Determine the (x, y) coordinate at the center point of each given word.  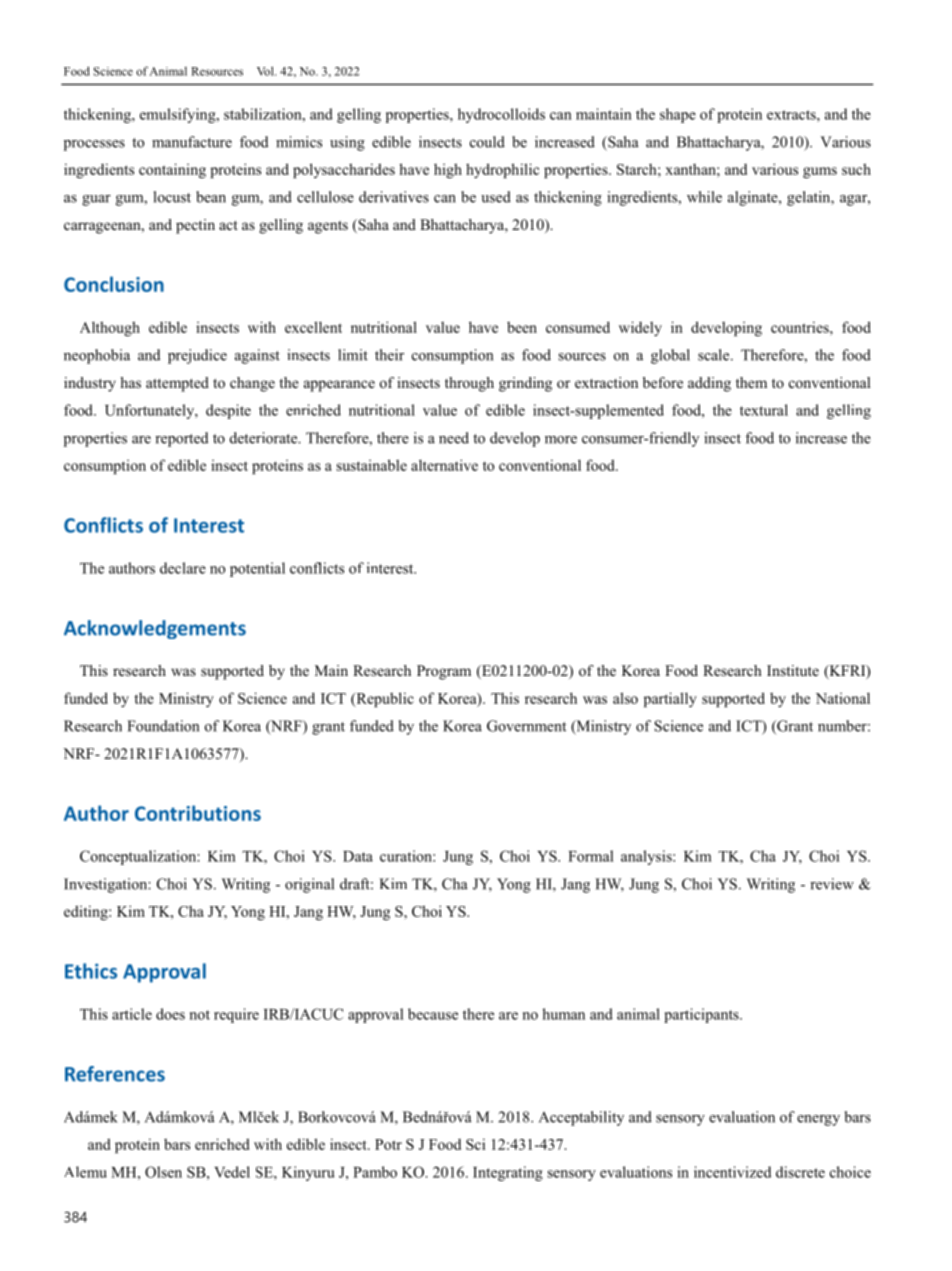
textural (764, 410)
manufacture (192, 142)
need (454, 438)
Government (526, 726)
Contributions (198, 813)
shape (678, 115)
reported (181, 439)
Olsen (163, 1172)
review (832, 884)
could (487, 142)
